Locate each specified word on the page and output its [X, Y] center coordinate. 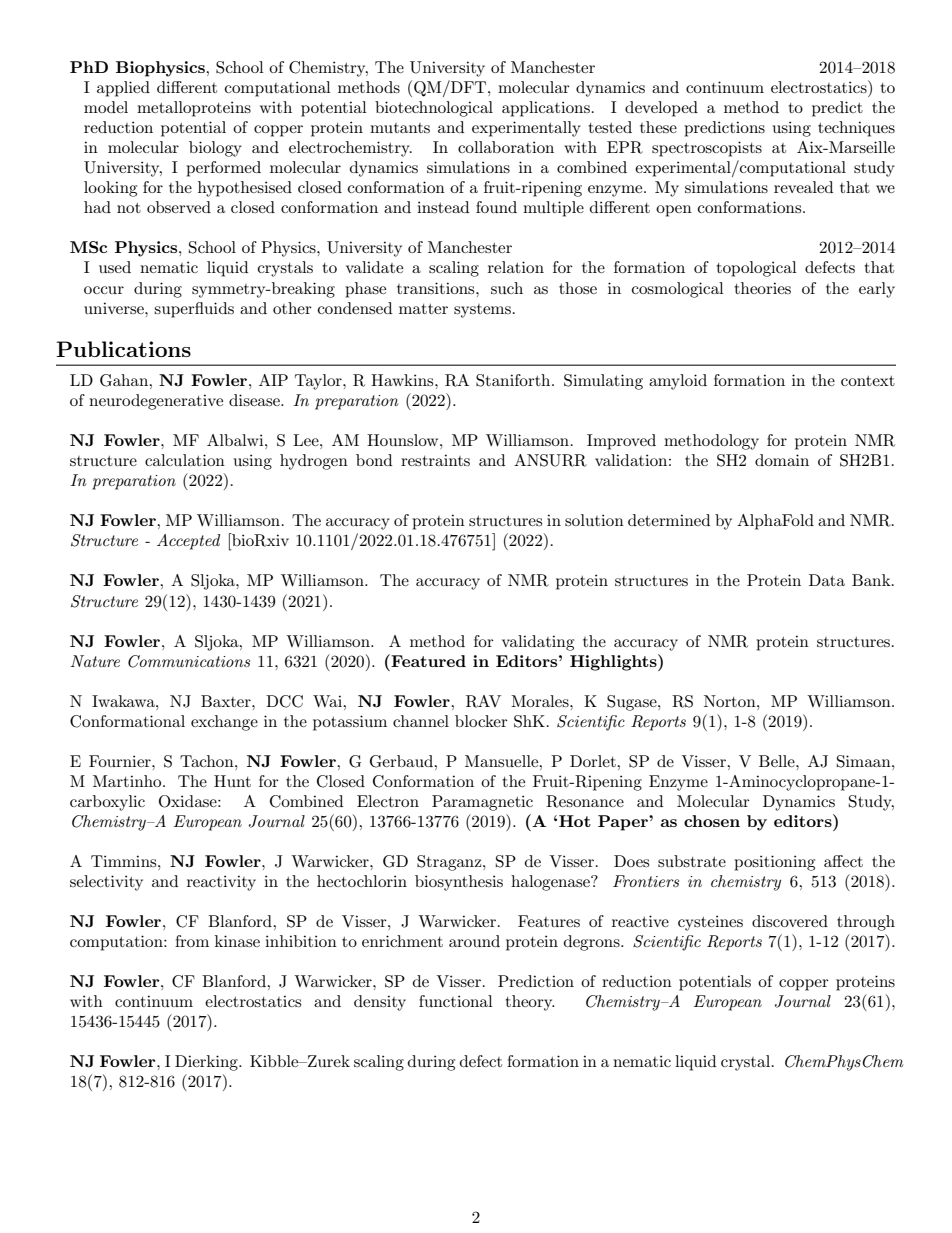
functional [456, 1001]
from [192, 941]
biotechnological [434, 109]
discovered [790, 921]
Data [827, 580]
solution [594, 520]
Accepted [188, 542]
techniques [856, 129]
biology [215, 149]
